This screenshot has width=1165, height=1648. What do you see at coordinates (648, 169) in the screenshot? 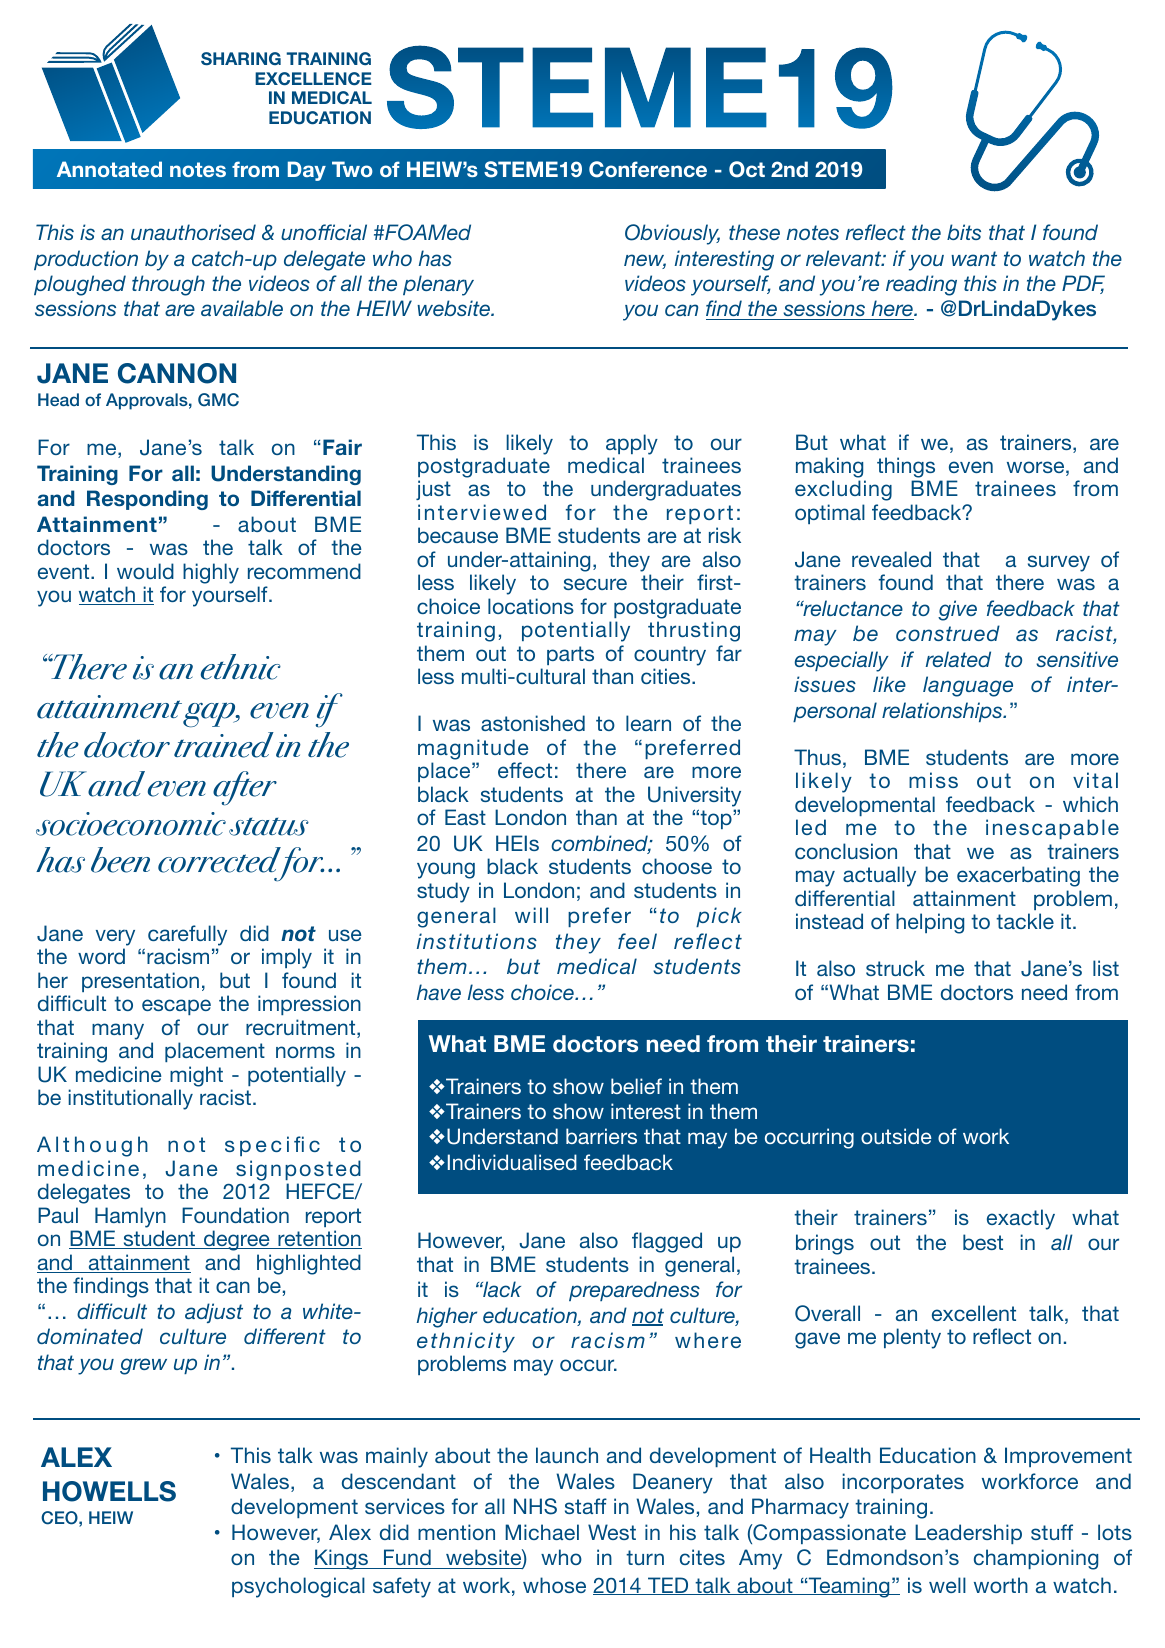
I see `Conference` at bounding box center [648, 169].
